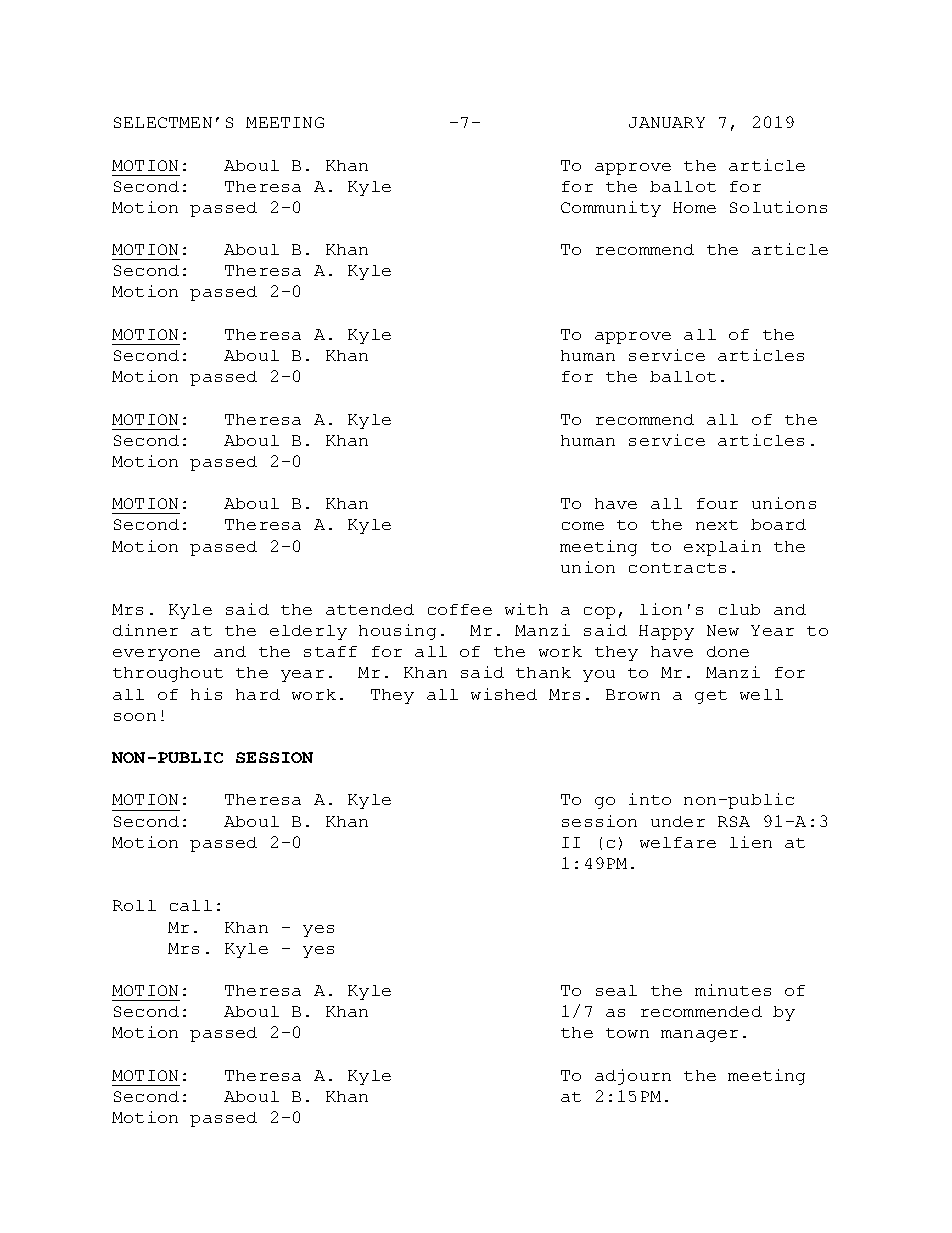 Image resolution: width=952 pixels, height=1233 pixels. What do you see at coordinates (699, 1036) in the screenshot?
I see `manager` at bounding box center [699, 1036].
